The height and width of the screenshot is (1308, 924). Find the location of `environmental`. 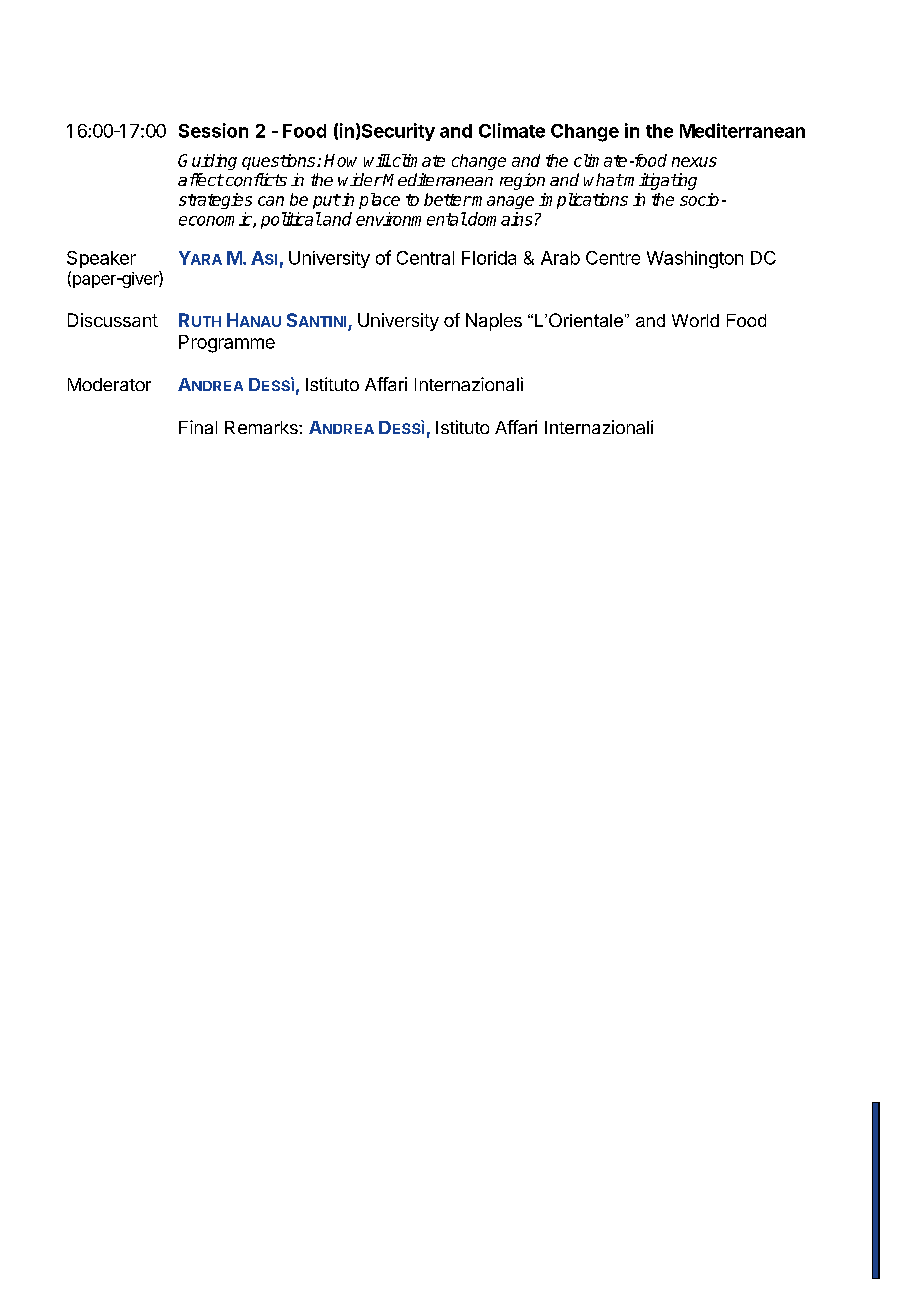

environmental is located at coordinates (411, 219).
